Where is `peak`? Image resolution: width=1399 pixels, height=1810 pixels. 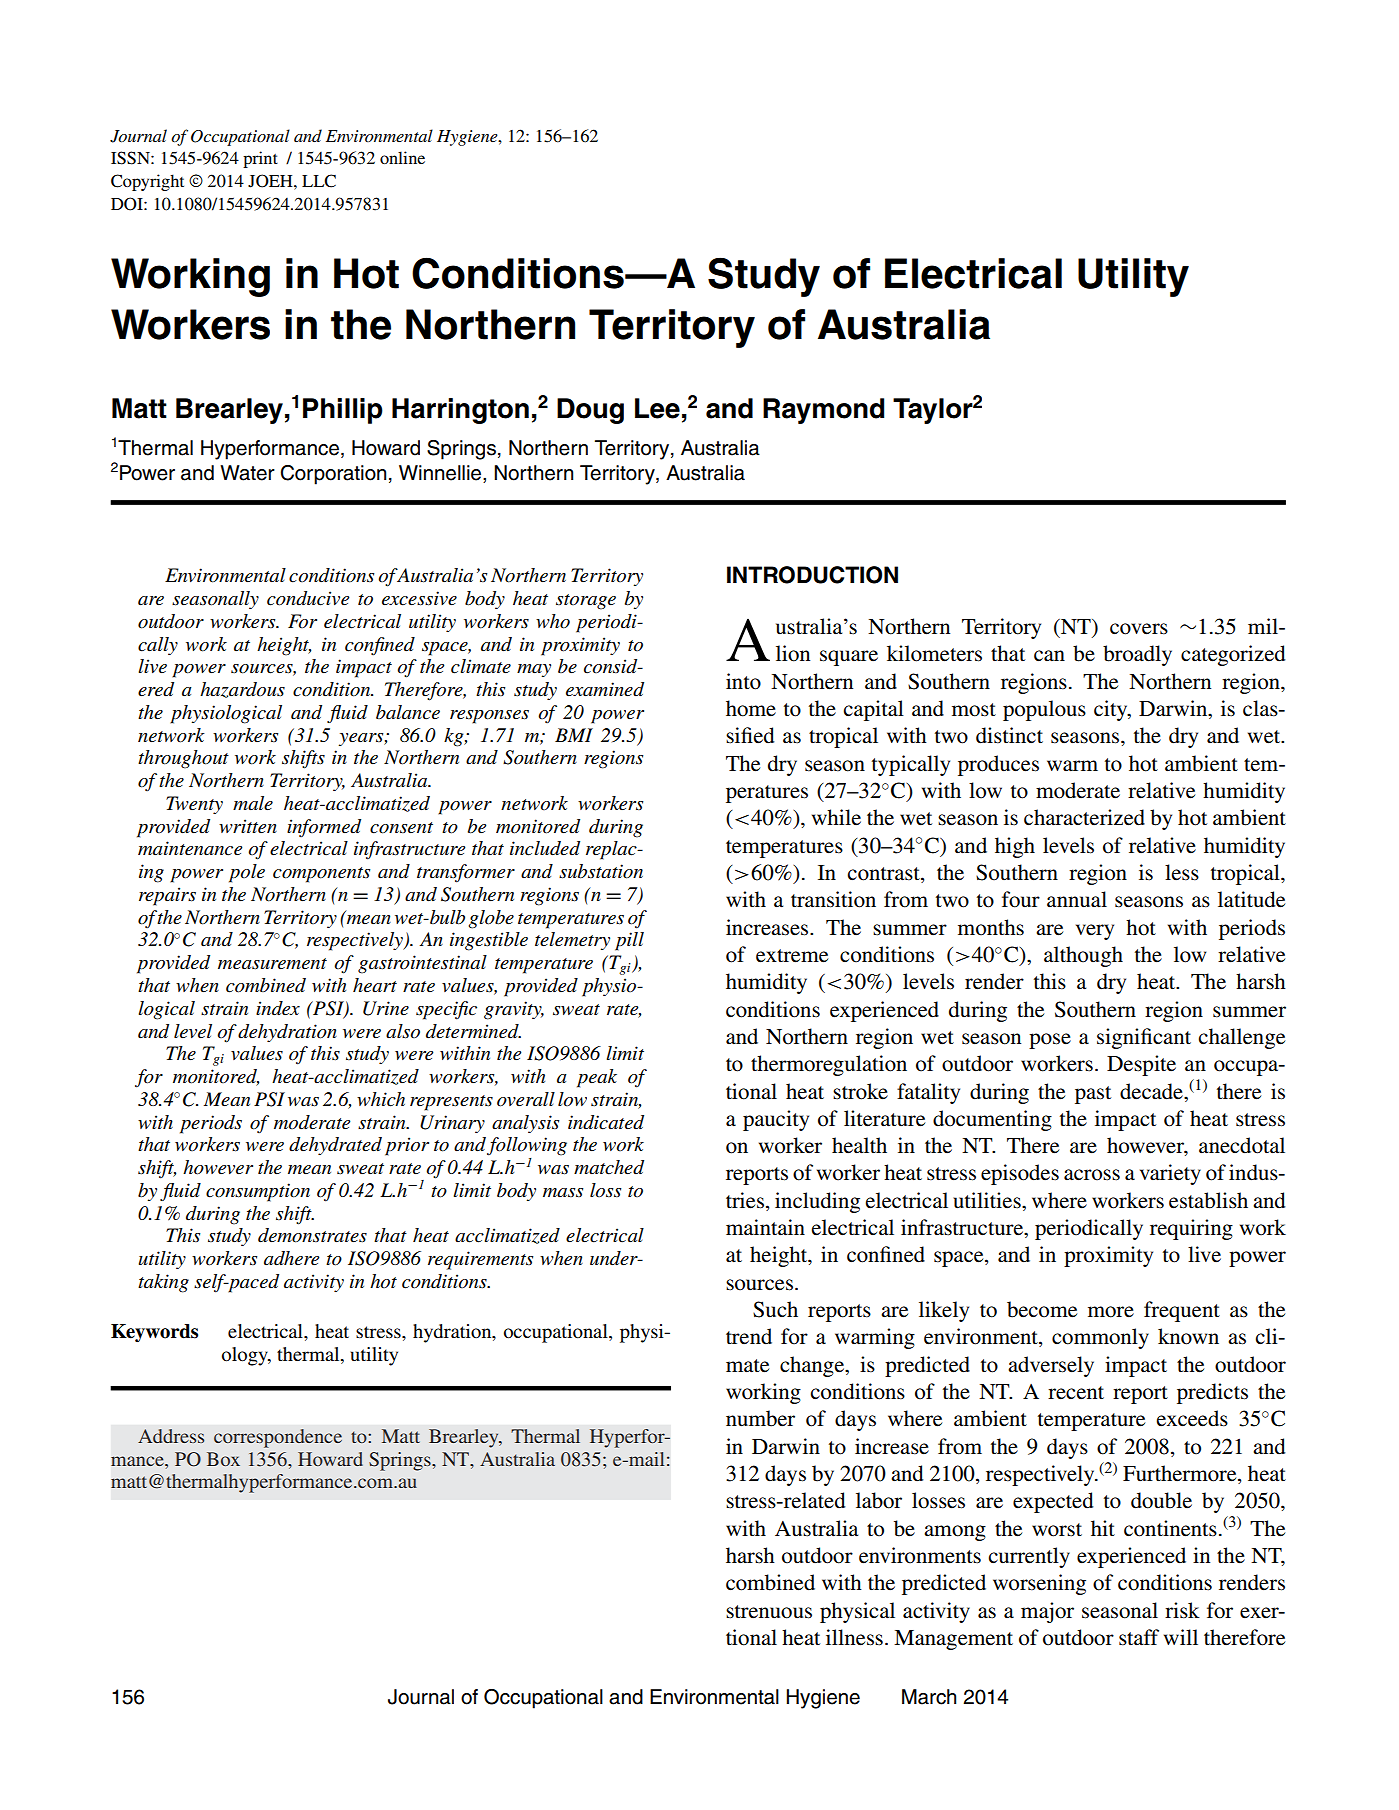 peak is located at coordinates (597, 1078).
